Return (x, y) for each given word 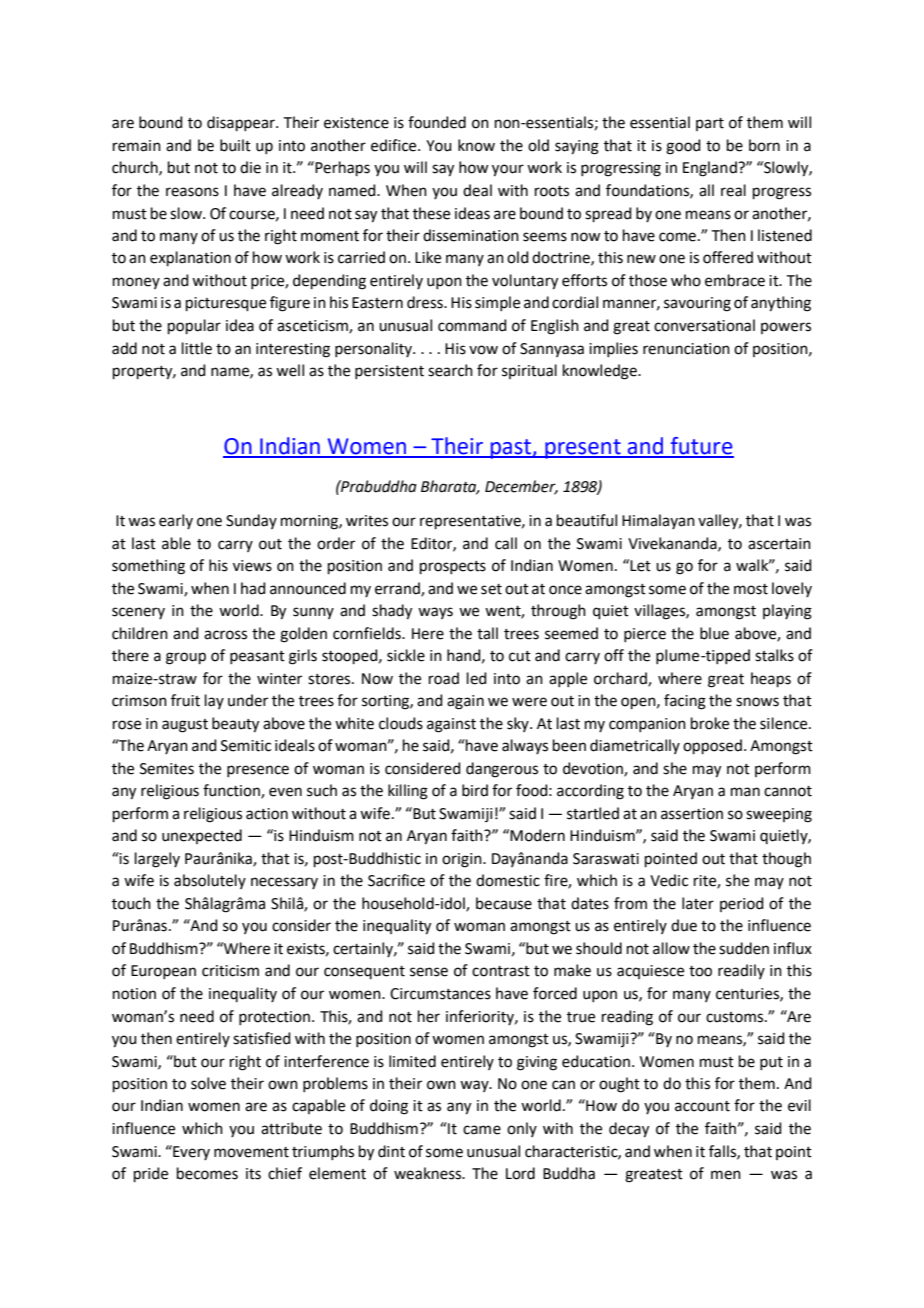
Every (190, 1152)
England (711, 169)
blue (714, 633)
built (235, 145)
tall (487, 633)
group (186, 658)
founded (437, 122)
